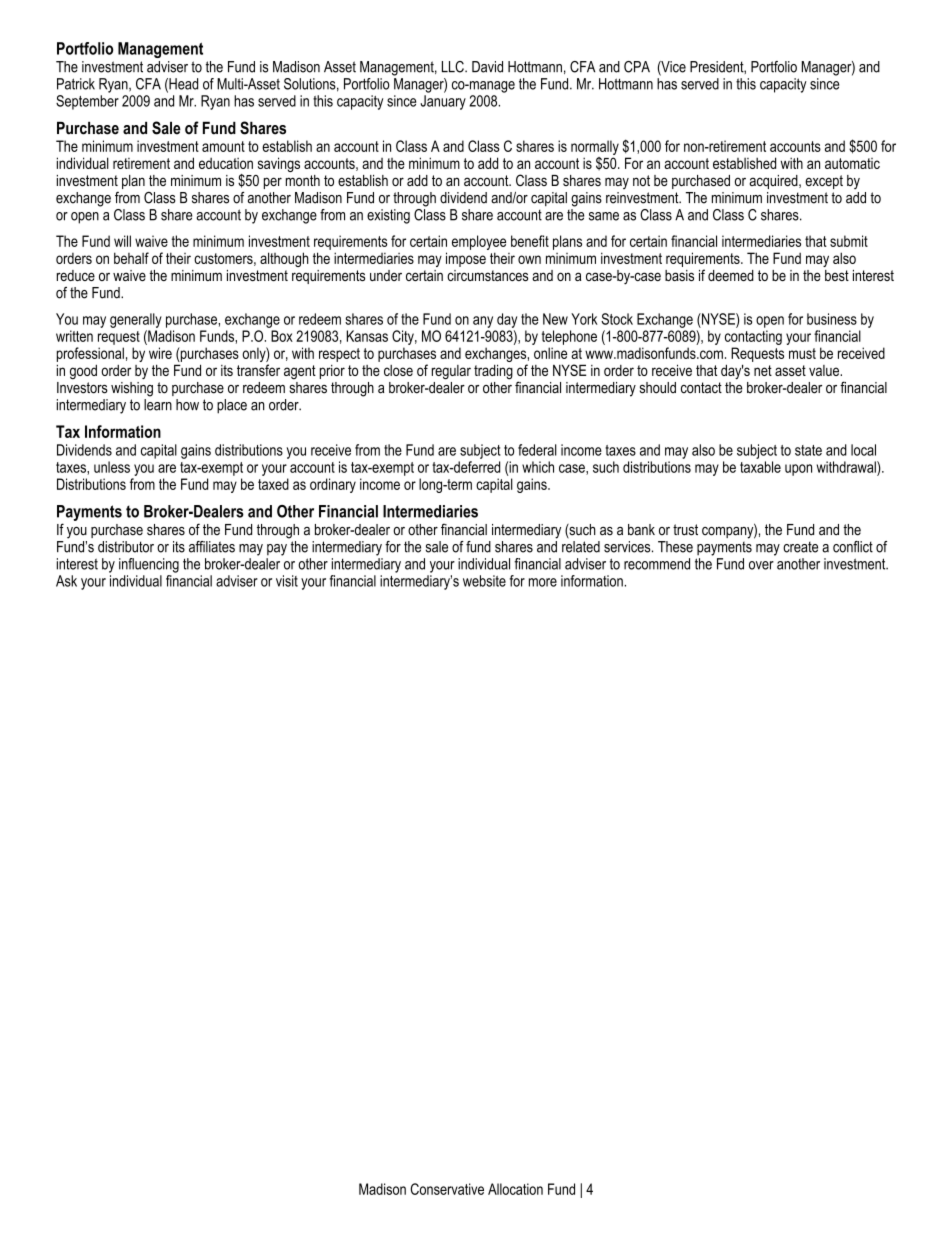 The width and height of the screenshot is (952, 1233). Describe the element at coordinates (451, 372) in the screenshot. I see `regular` at that location.
